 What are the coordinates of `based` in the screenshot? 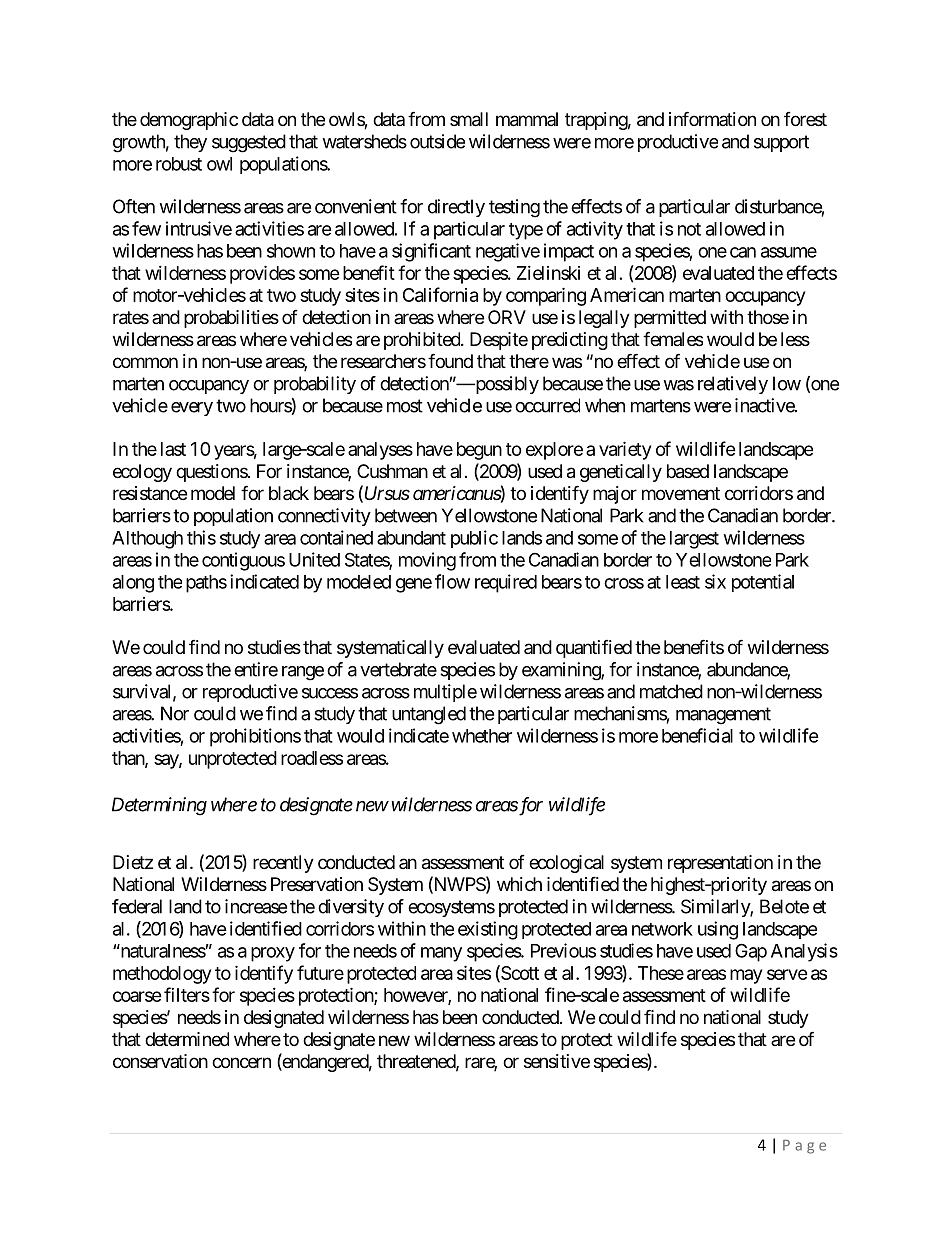 It's located at (688, 471).
